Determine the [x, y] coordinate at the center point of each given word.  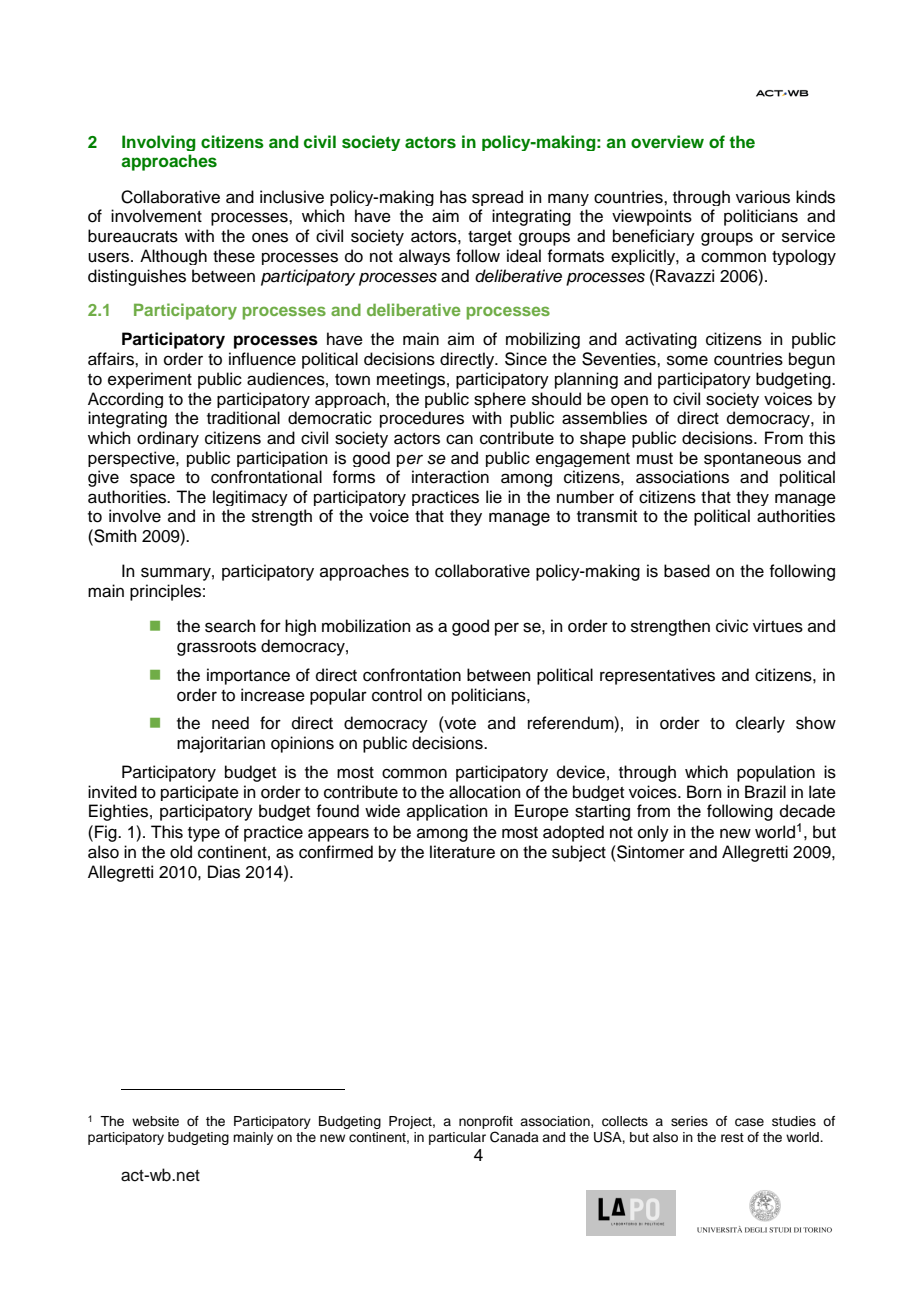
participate [200, 793]
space [152, 480]
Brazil [765, 792]
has [453, 197]
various [763, 197]
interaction [450, 477]
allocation [485, 792]
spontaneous [752, 460]
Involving [159, 143]
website [155, 1121]
